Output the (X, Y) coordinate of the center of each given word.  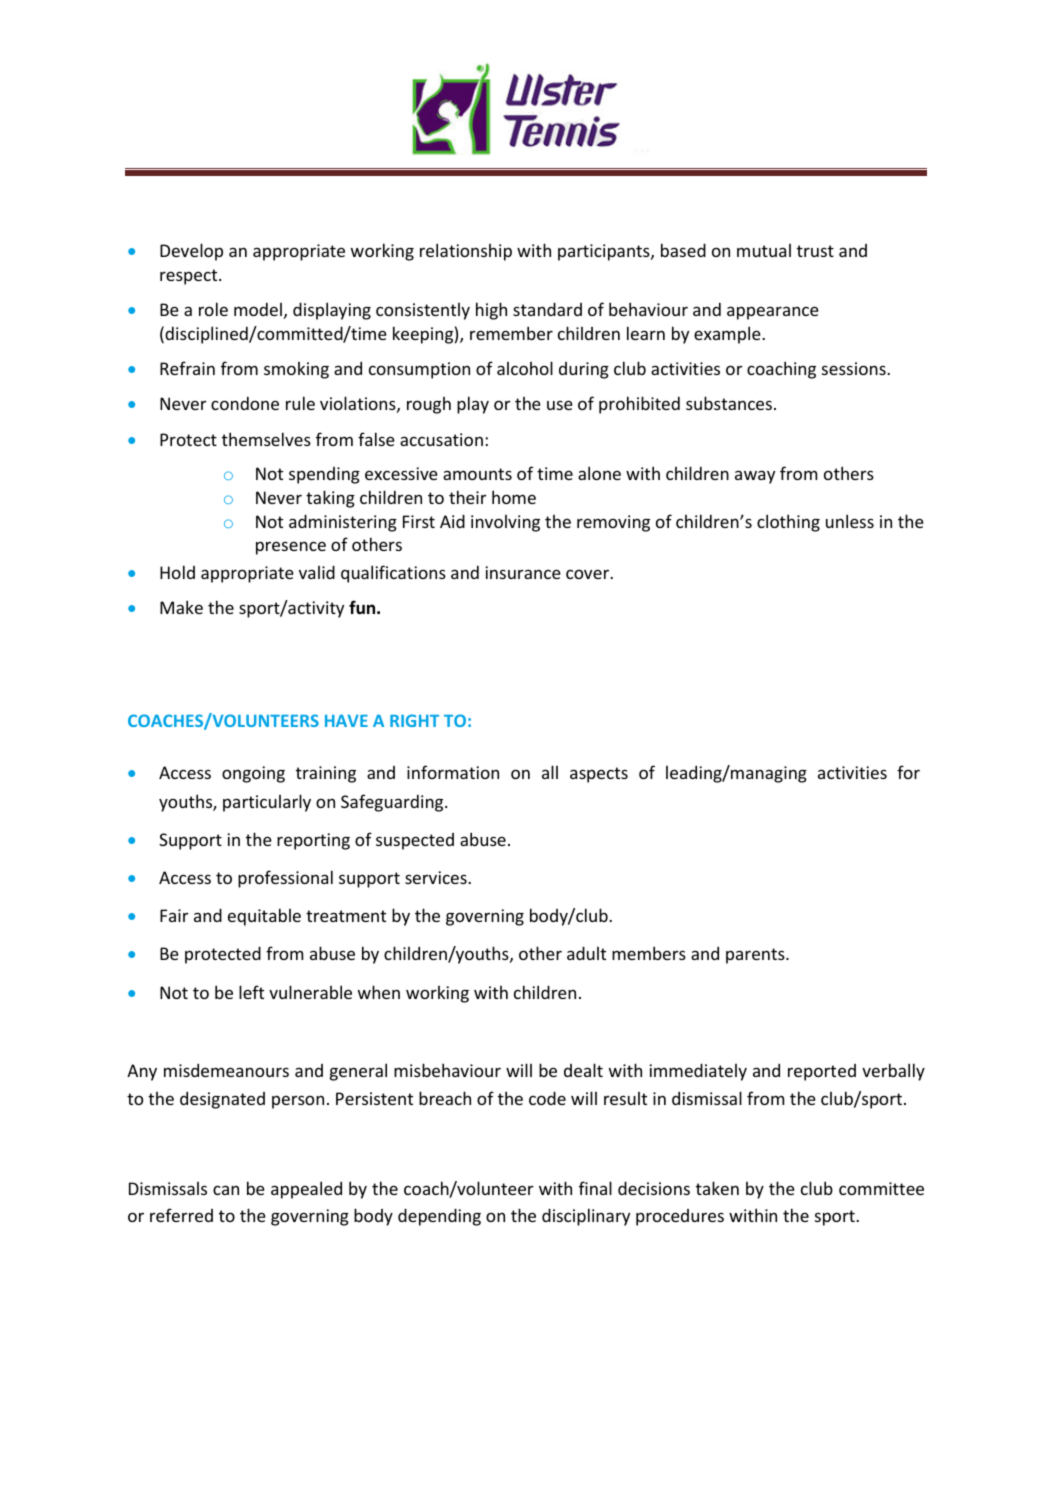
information (453, 772)
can (226, 1190)
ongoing (253, 774)
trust (815, 251)
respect (190, 277)
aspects (599, 775)
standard (547, 309)
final (595, 1188)
